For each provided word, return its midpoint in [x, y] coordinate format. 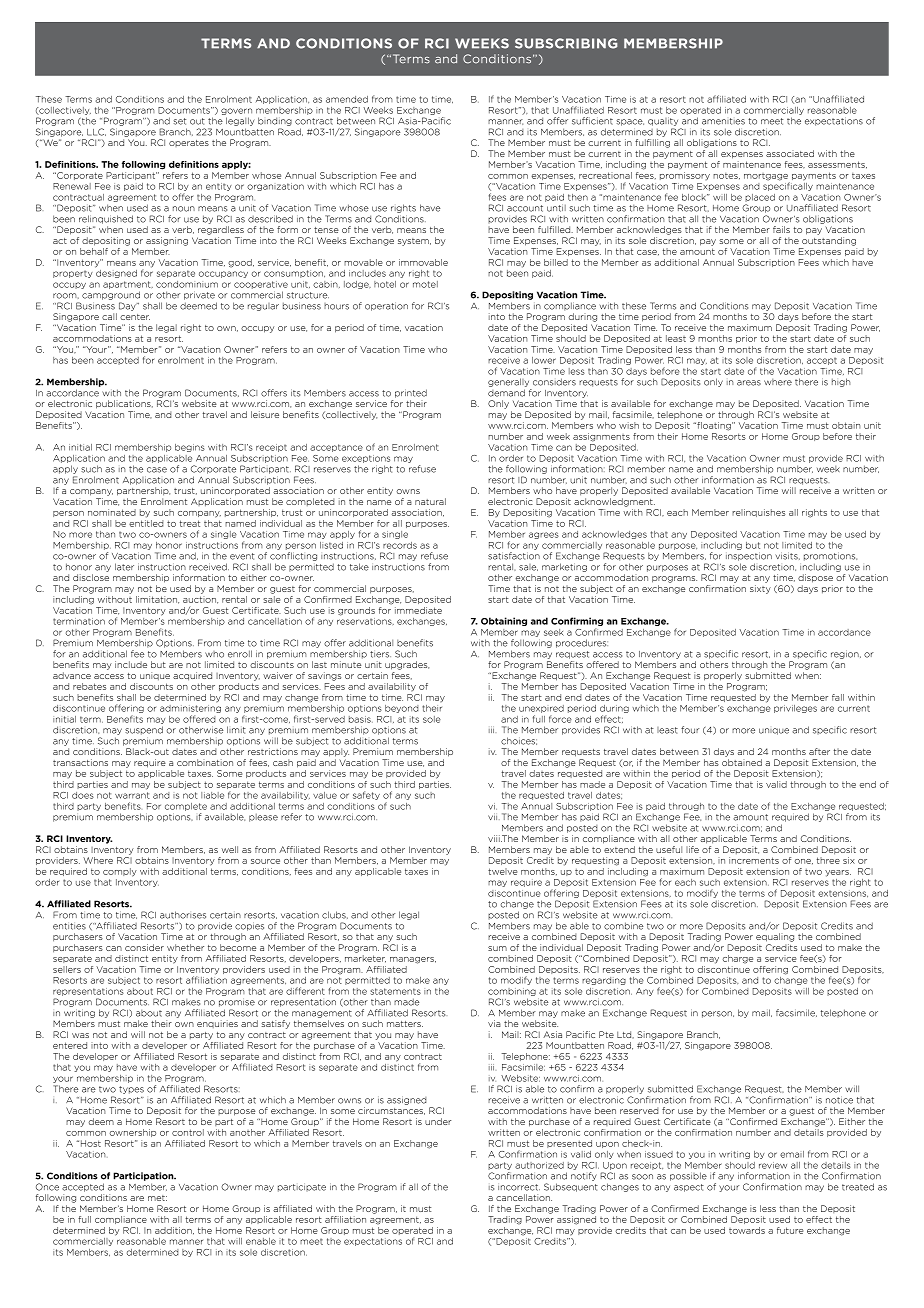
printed [411, 393]
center [135, 317]
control [188, 1132]
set [180, 121]
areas [749, 383]
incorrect [519, 1187]
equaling [775, 937]
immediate [418, 610]
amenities [723, 121]
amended [347, 99]
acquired [192, 676]
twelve [502, 871]
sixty [760, 589]
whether [185, 947]
